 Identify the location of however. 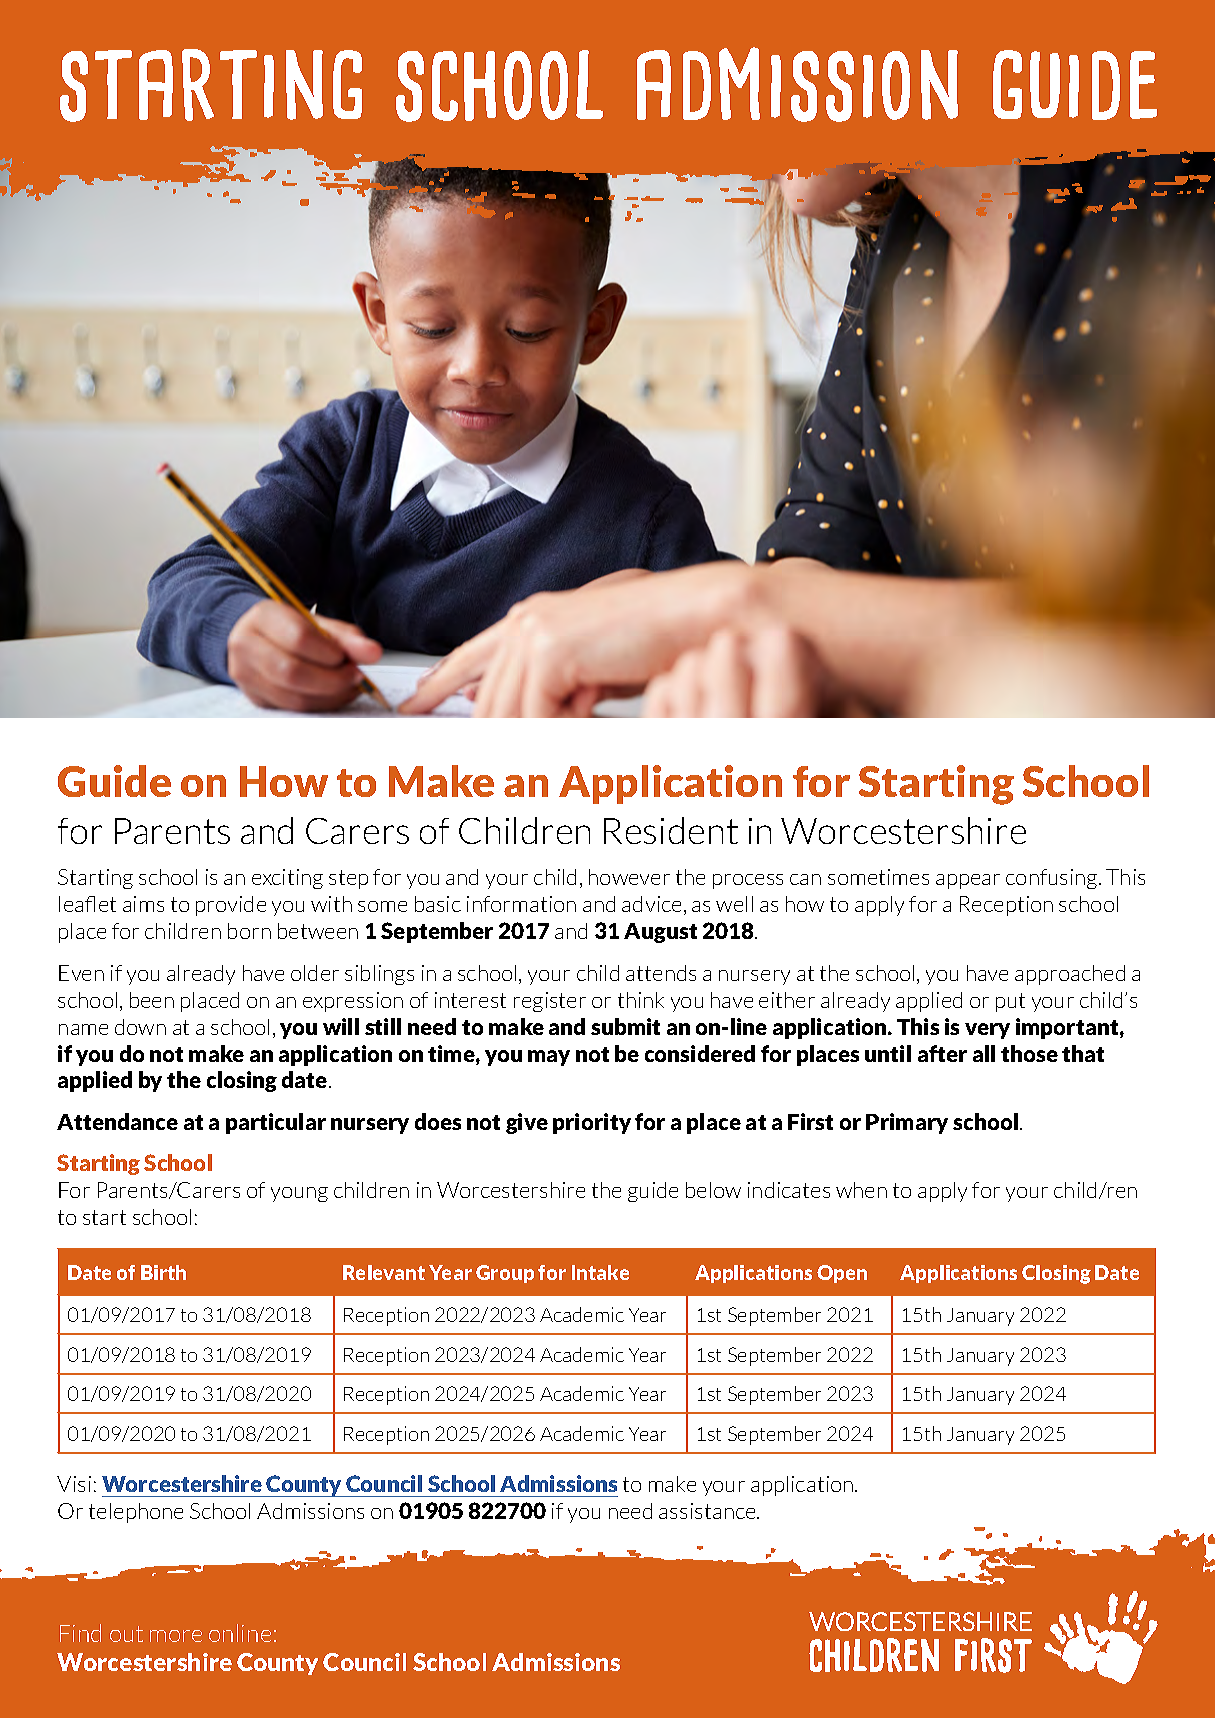
(629, 877).
